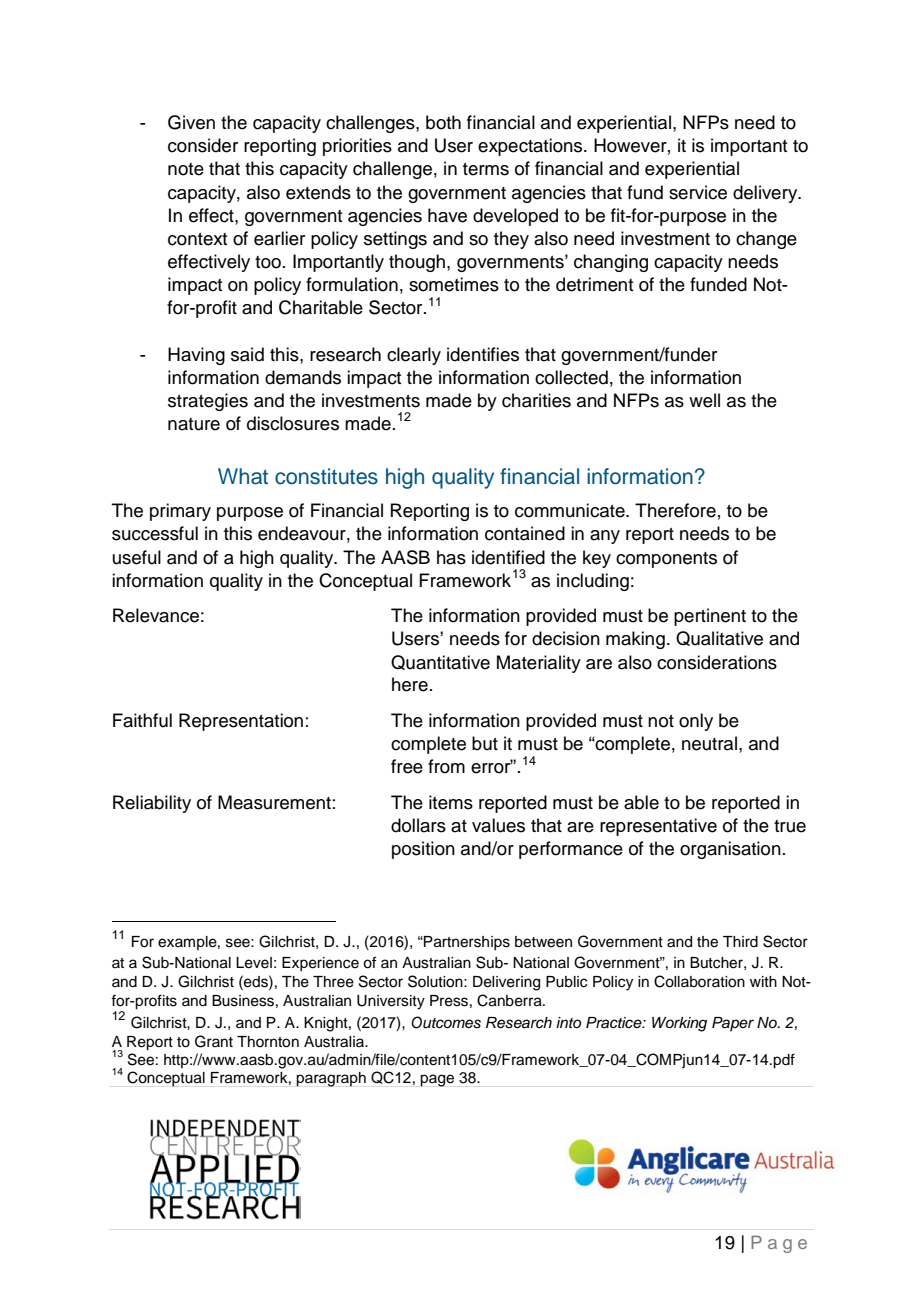 Image resolution: width=924 pixels, height=1308 pixels. I want to click on service, so click(698, 192).
